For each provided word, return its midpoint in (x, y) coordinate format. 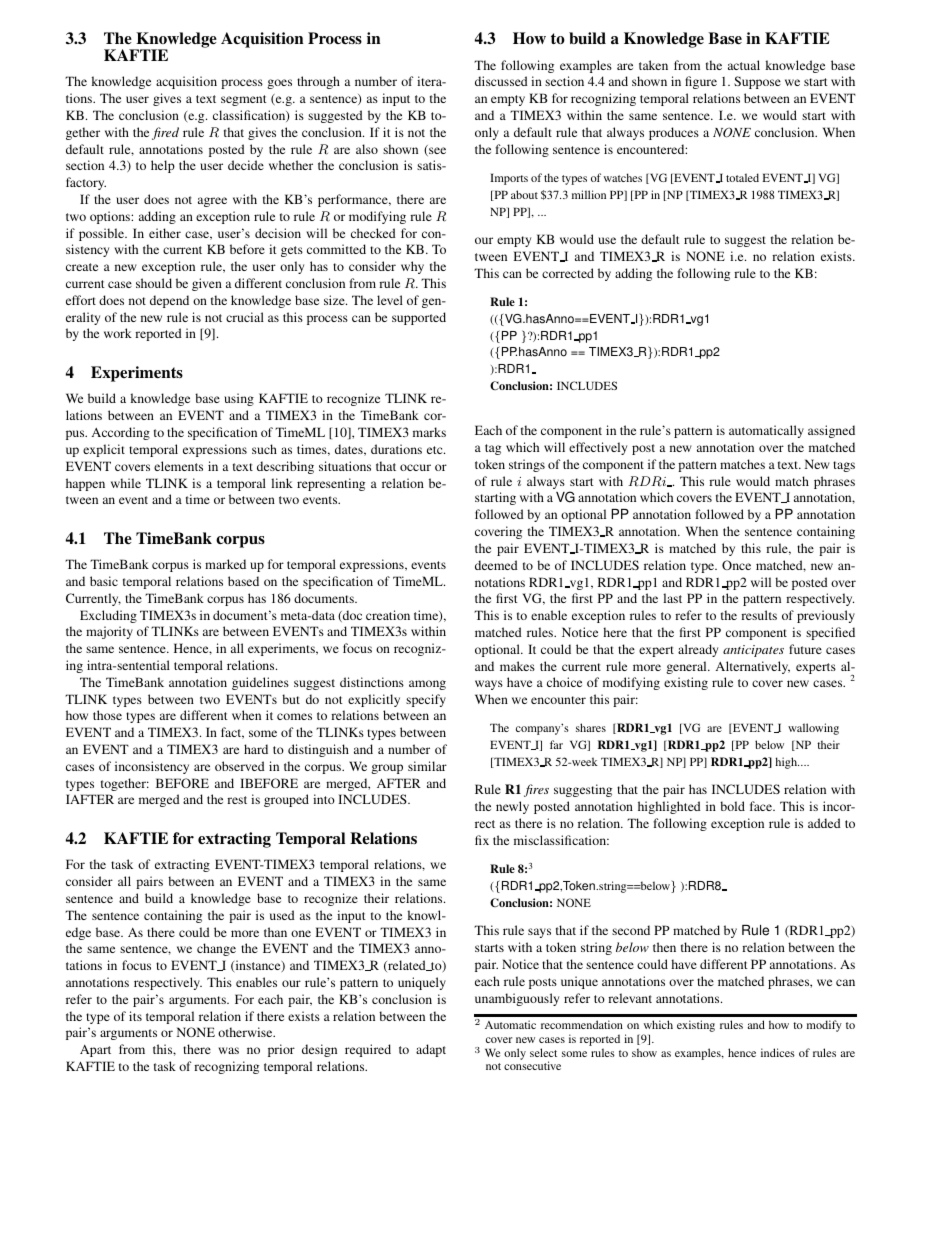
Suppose (757, 82)
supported (419, 318)
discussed (501, 81)
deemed (496, 565)
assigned (831, 431)
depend (169, 301)
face (762, 806)
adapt (431, 1050)
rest (237, 800)
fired (165, 133)
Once (736, 565)
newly (512, 807)
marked (225, 564)
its (135, 1016)
